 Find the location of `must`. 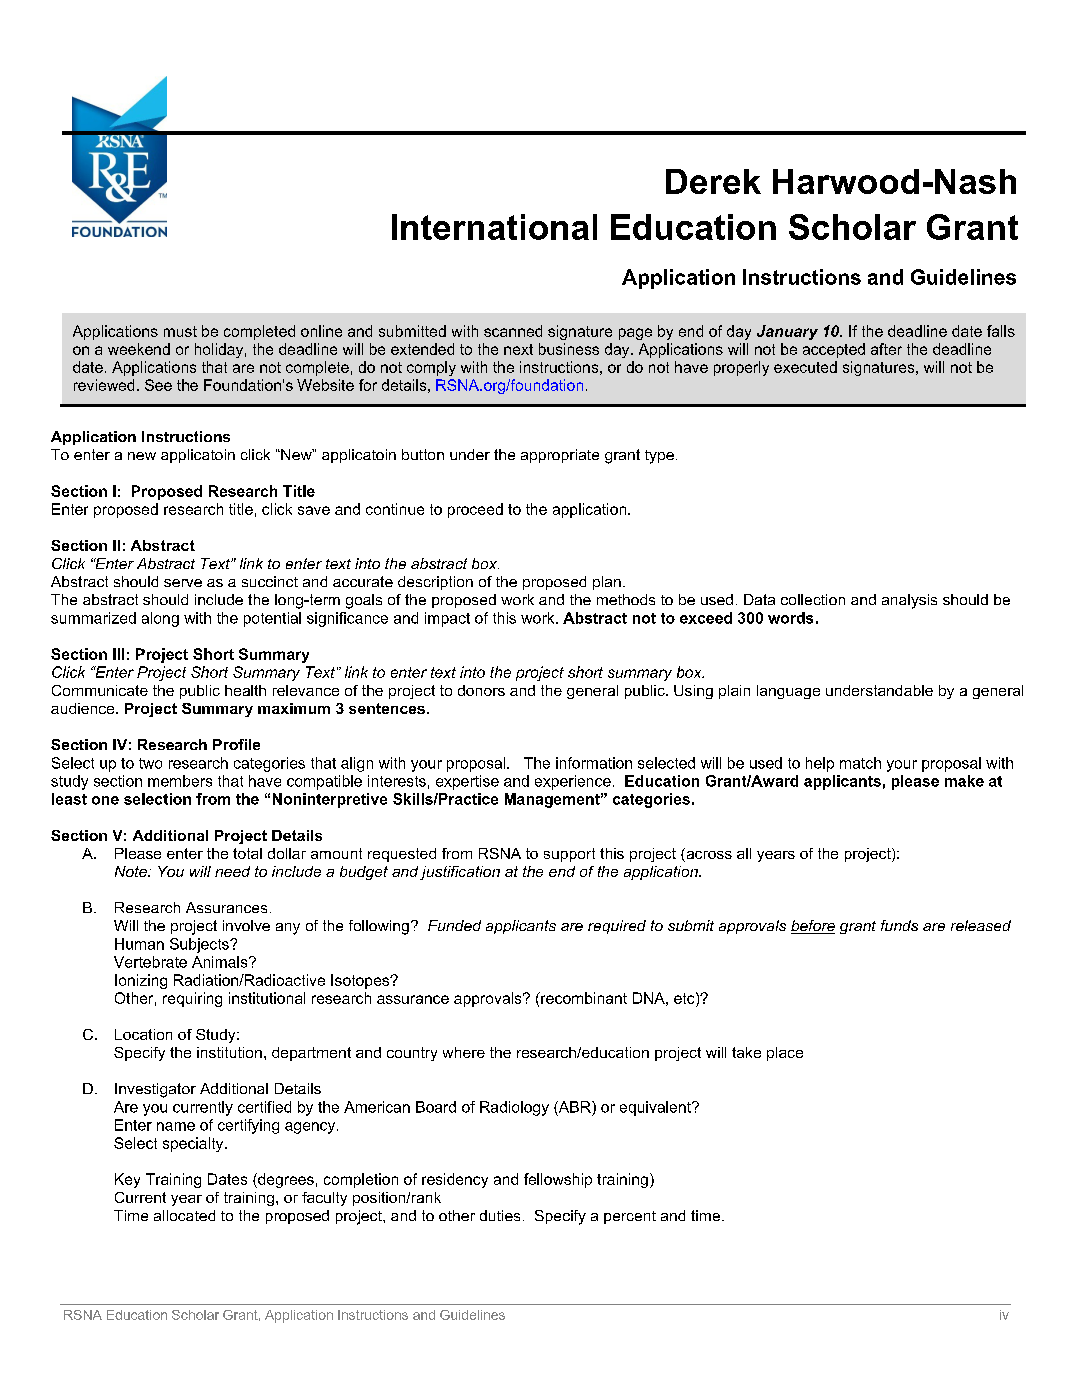

must is located at coordinates (180, 331).
